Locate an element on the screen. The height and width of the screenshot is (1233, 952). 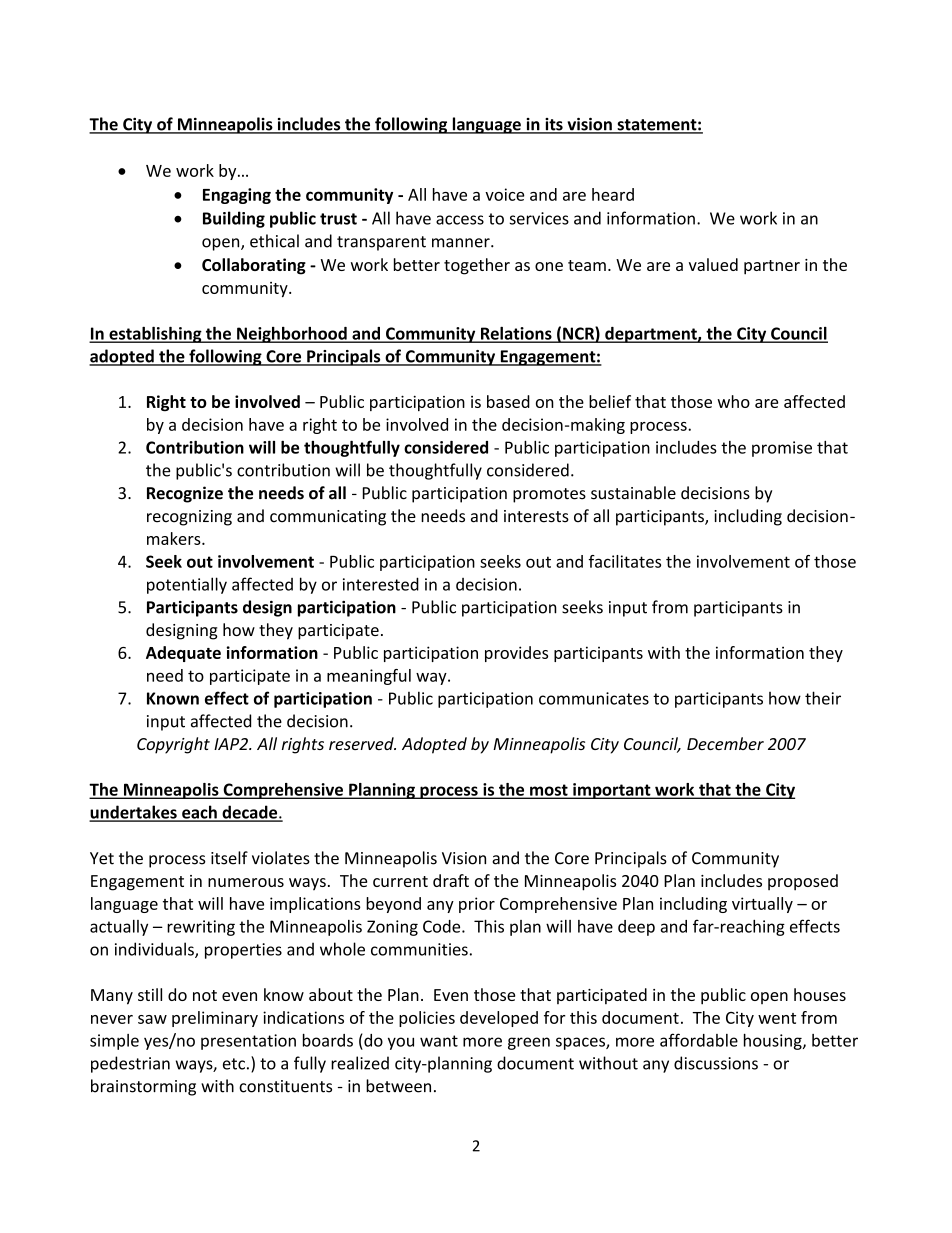
want is located at coordinates (439, 1041).
